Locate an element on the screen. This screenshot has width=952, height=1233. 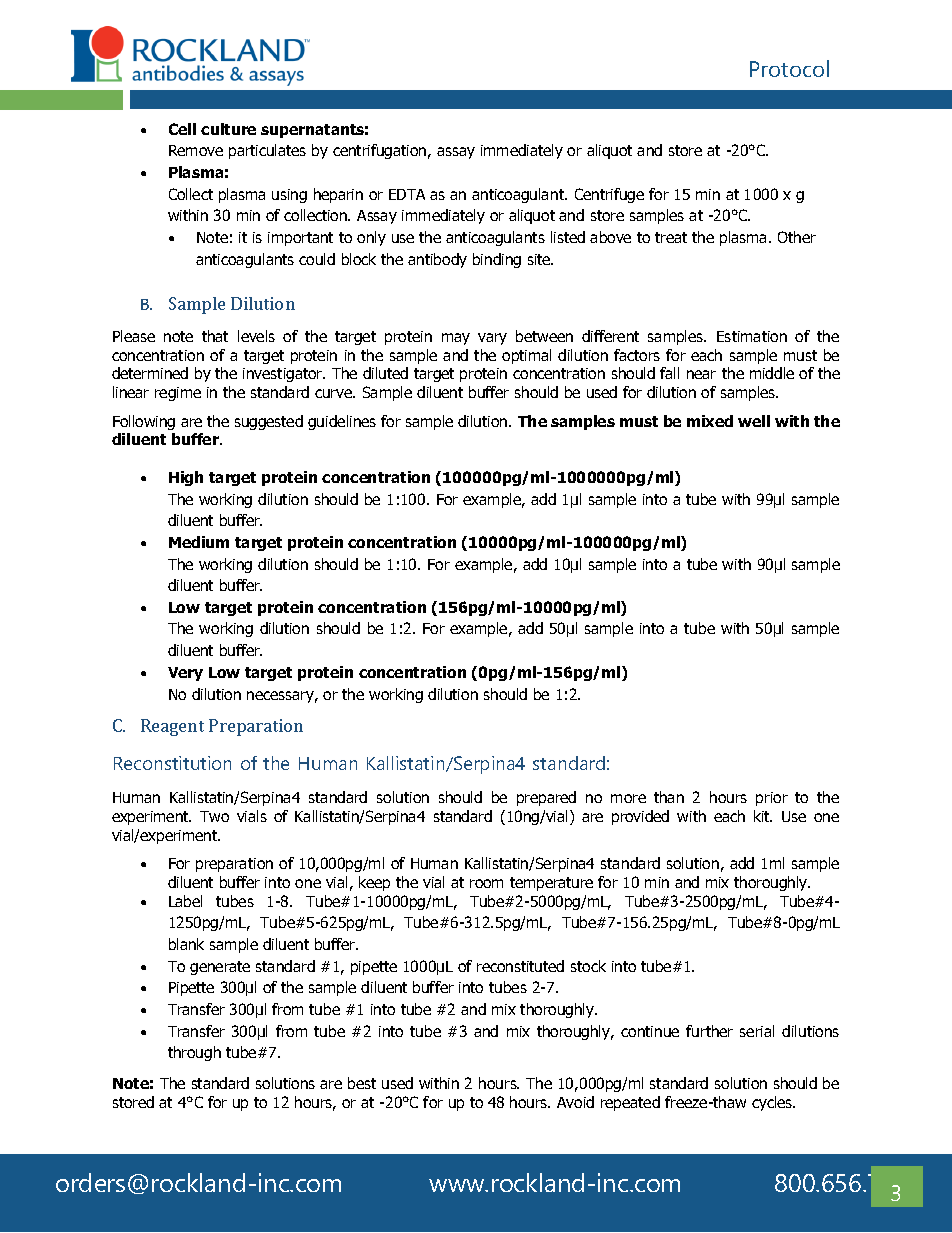
culture is located at coordinates (228, 129).
